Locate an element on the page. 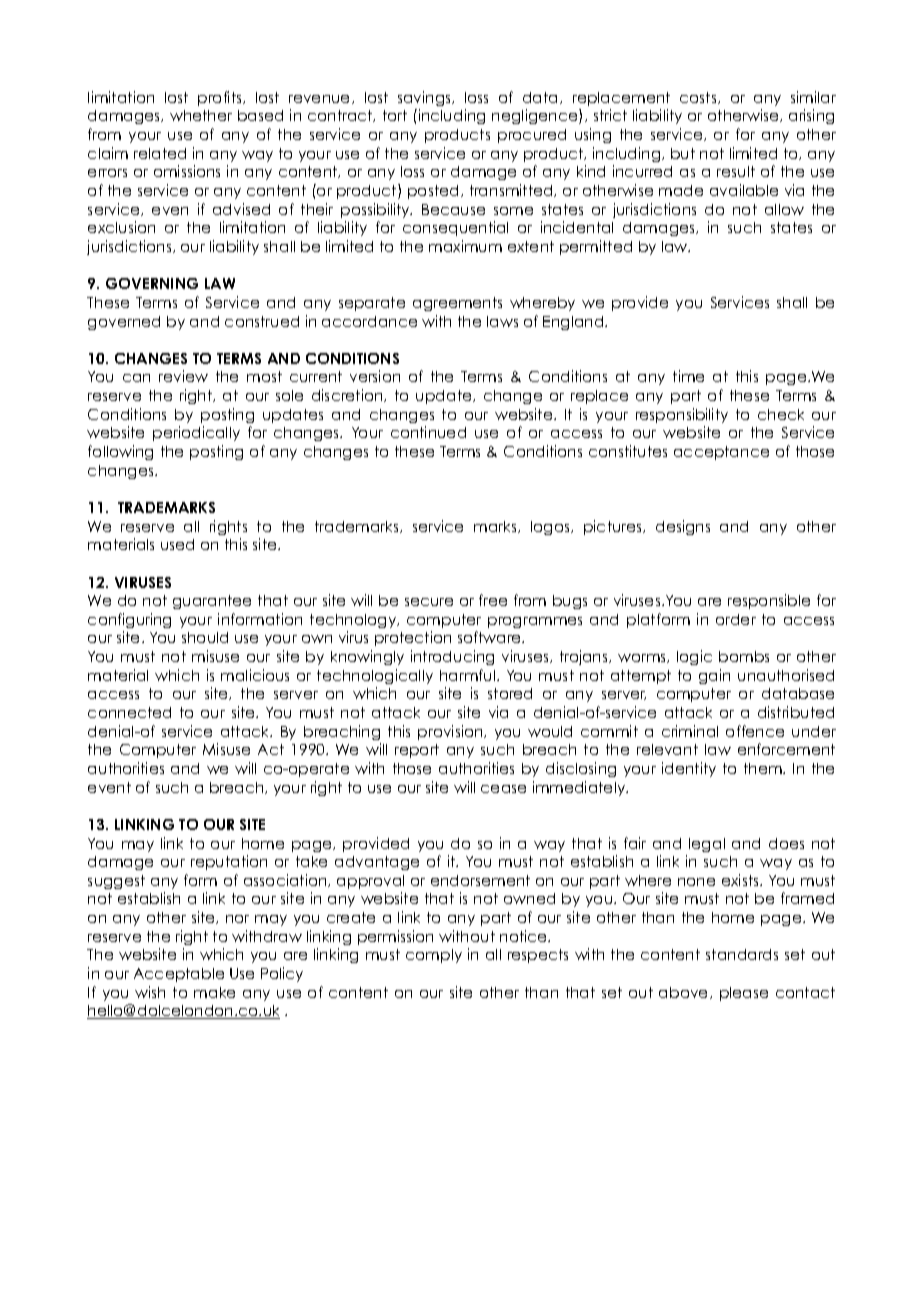 Image resolution: width=924 pixels, height=1308 pixels. comply is located at coordinates (434, 956).
